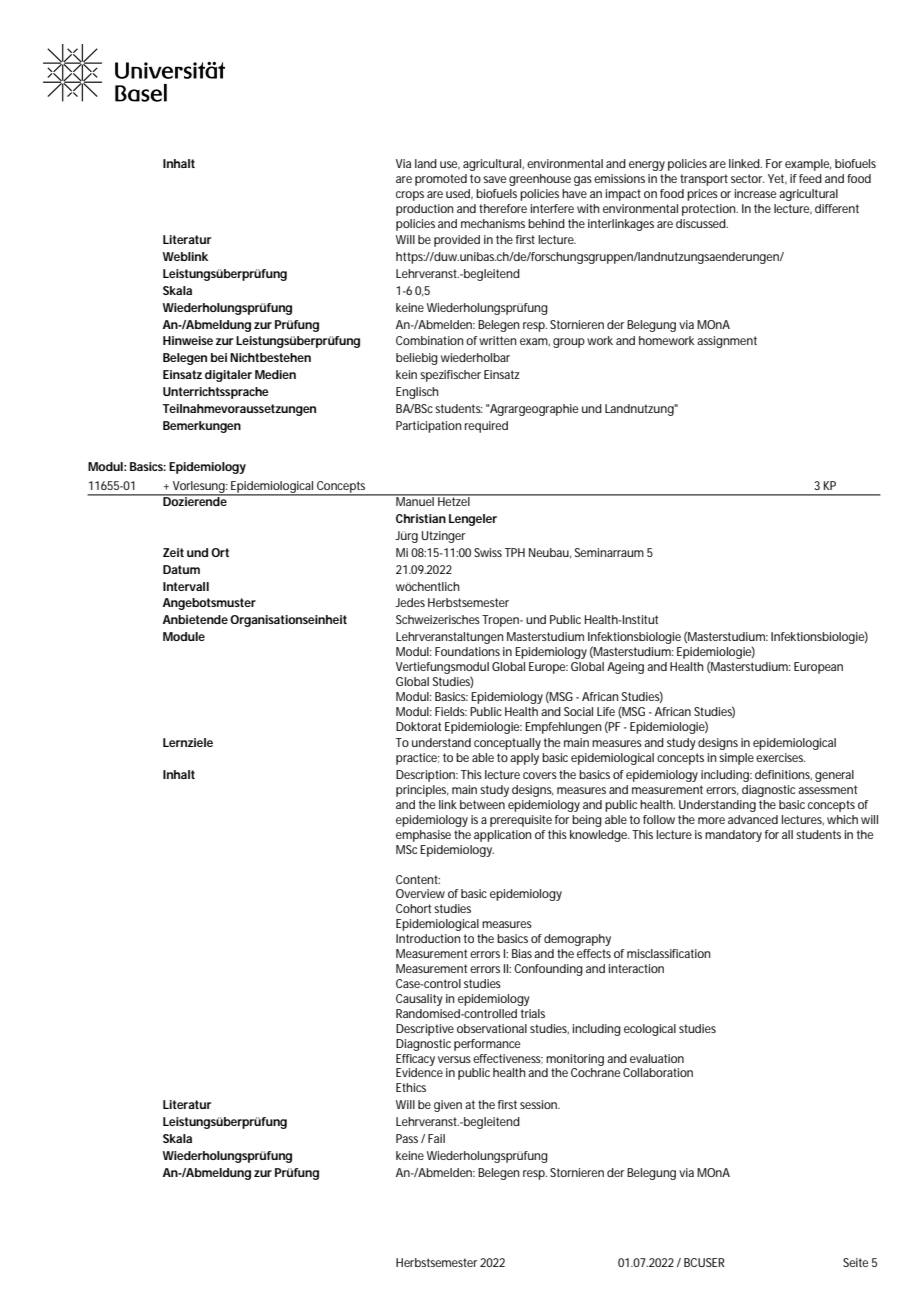 The width and height of the screenshot is (924, 1308). Describe the element at coordinates (407, 1138) in the screenshot. I see `Pass` at that location.
